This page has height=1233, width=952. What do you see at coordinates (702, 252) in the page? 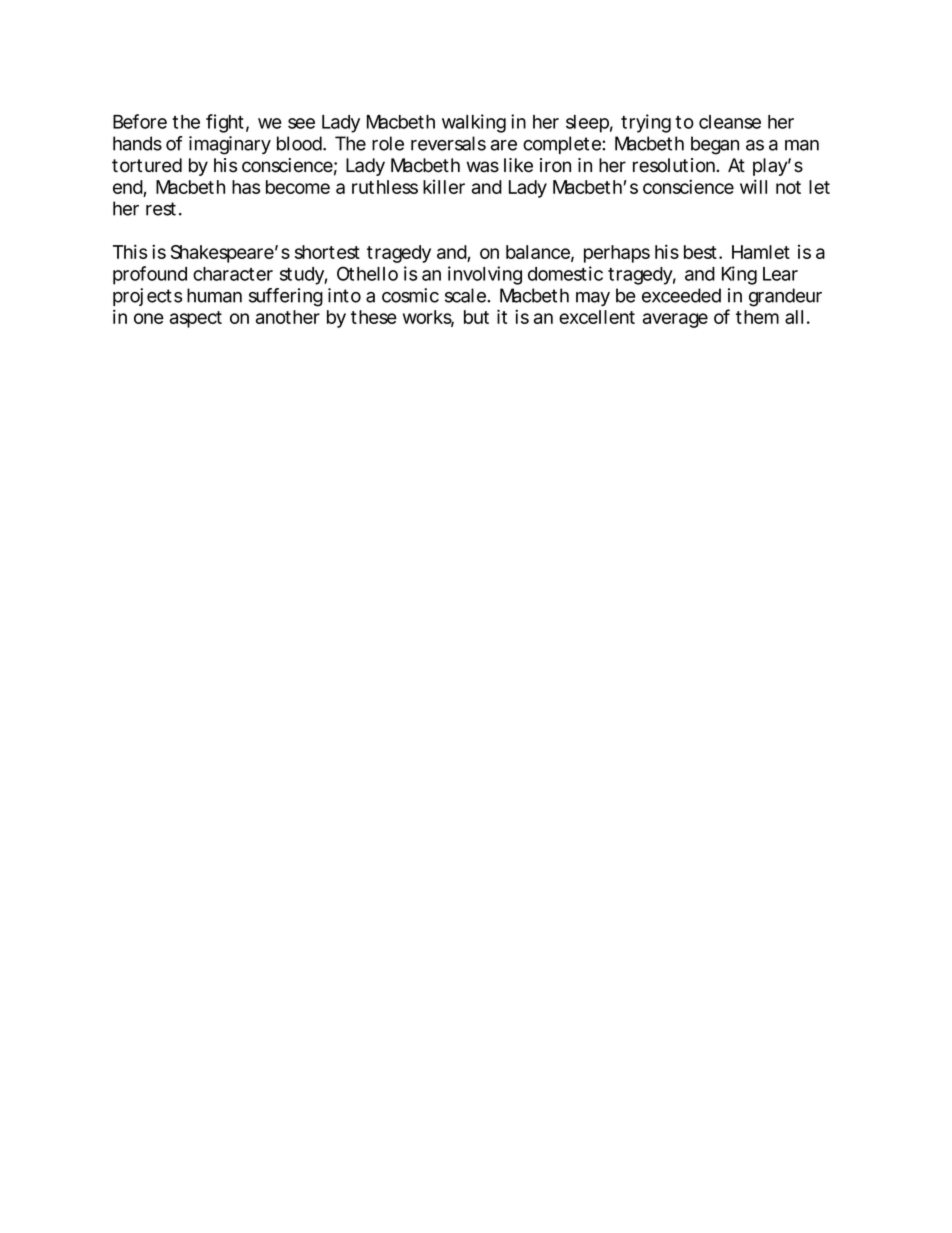
I see `best` at bounding box center [702, 252].
